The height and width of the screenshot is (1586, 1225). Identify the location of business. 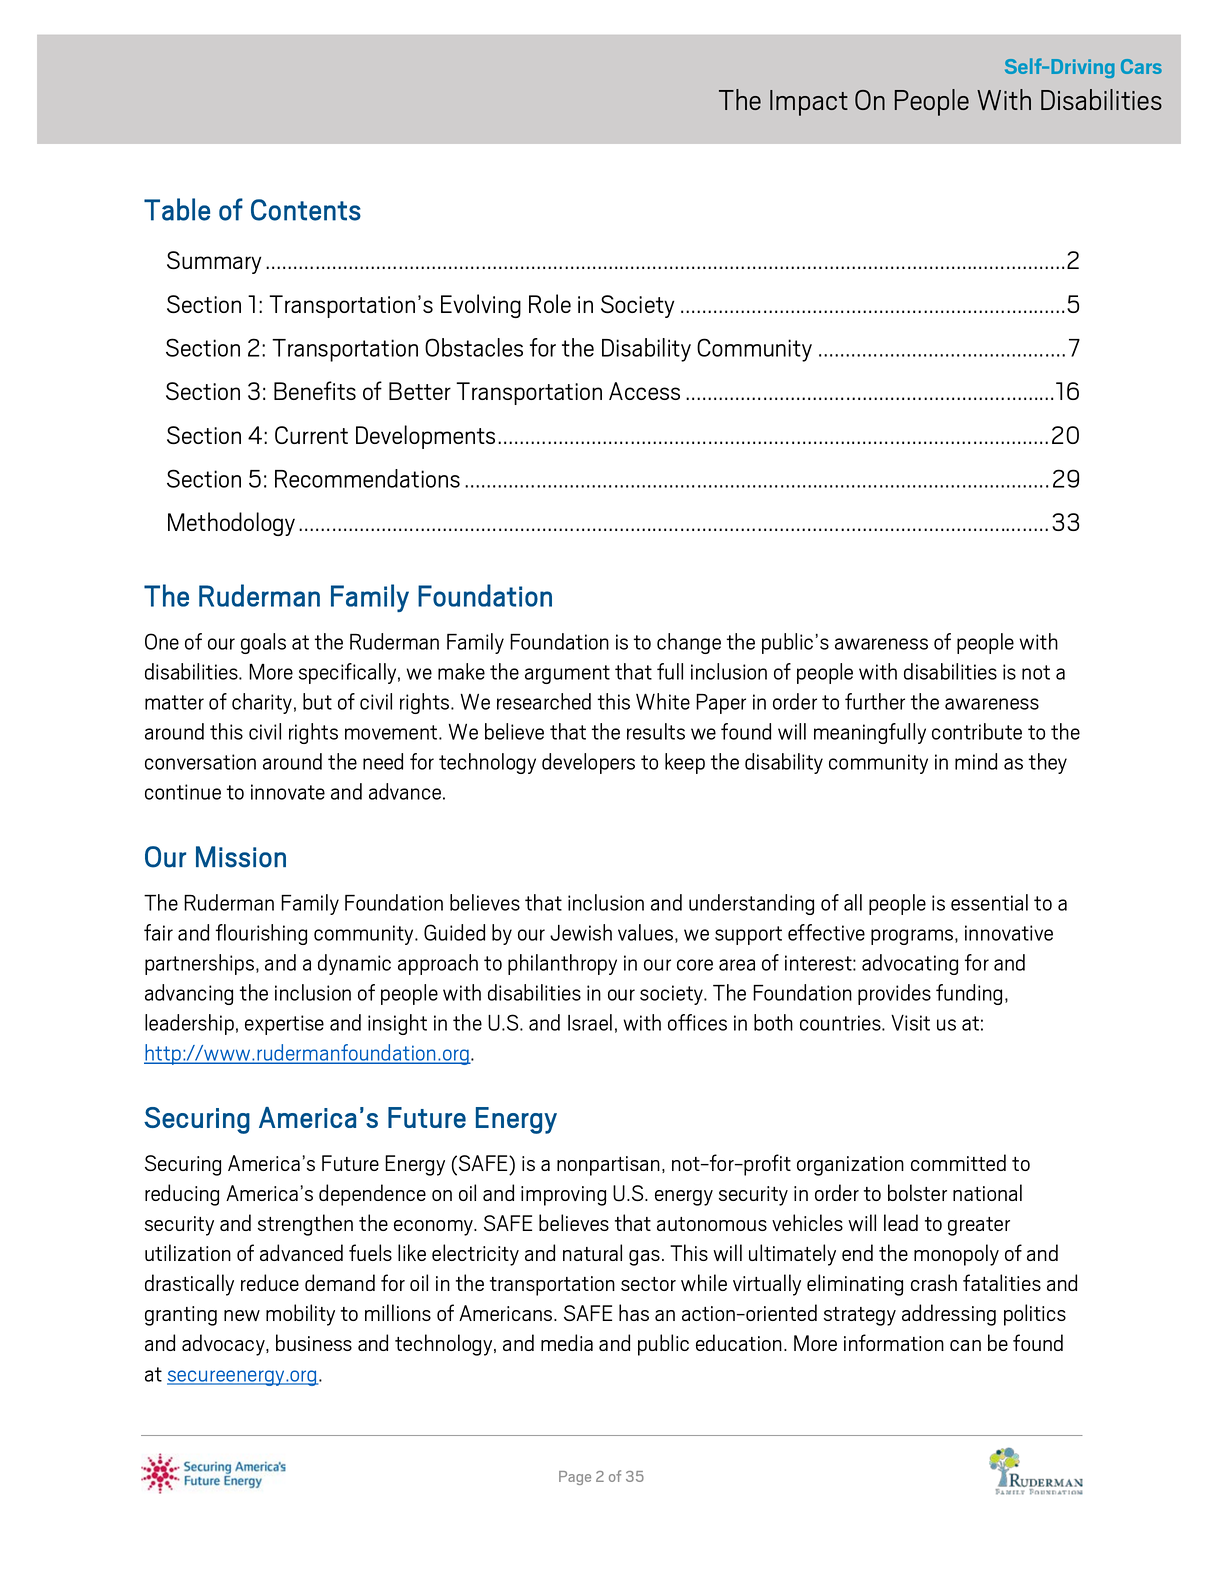
(314, 1342).
